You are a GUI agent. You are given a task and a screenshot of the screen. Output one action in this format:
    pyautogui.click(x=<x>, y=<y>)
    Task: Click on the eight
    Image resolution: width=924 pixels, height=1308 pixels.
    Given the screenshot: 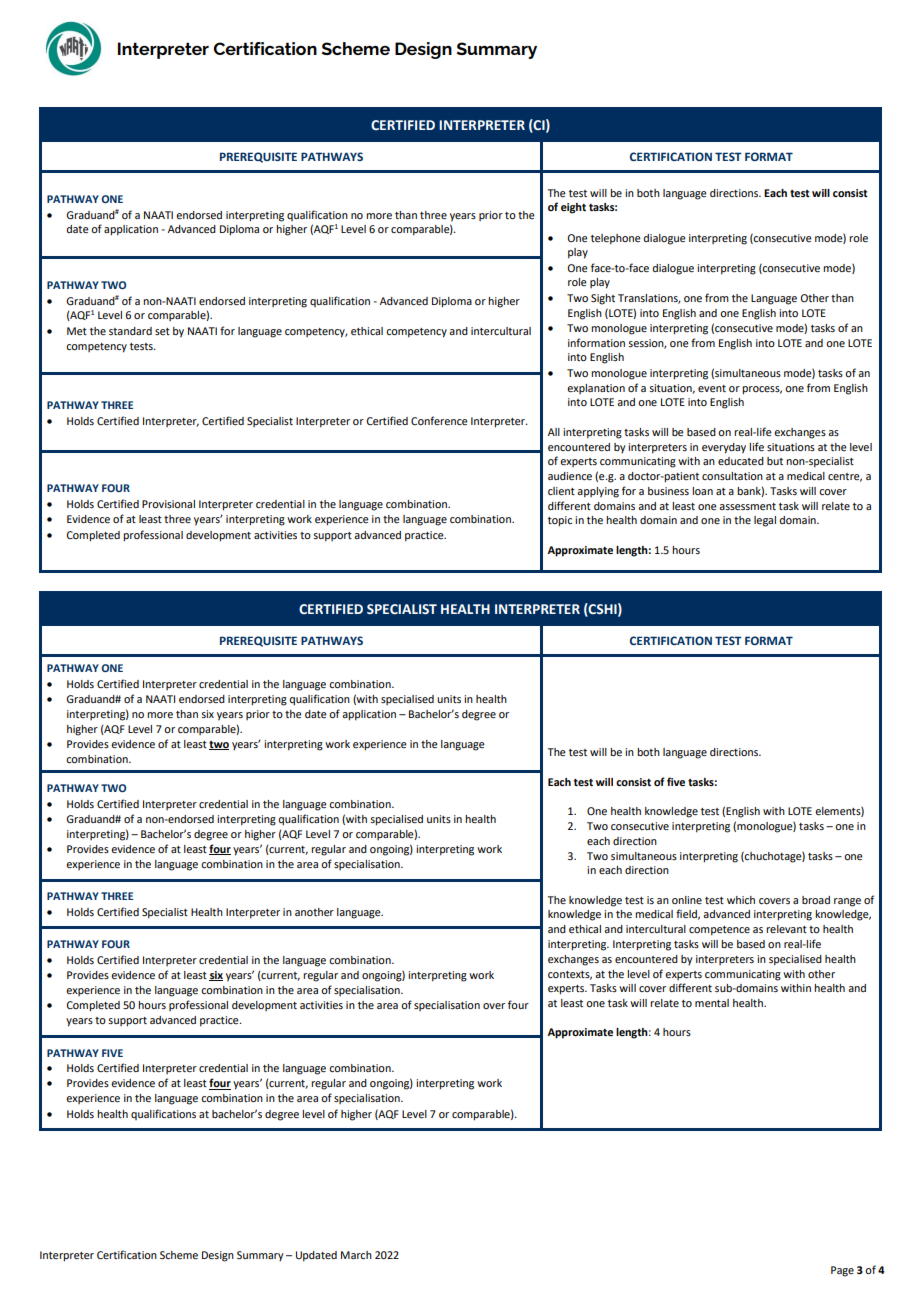 What is the action you would take?
    pyautogui.click(x=573, y=208)
